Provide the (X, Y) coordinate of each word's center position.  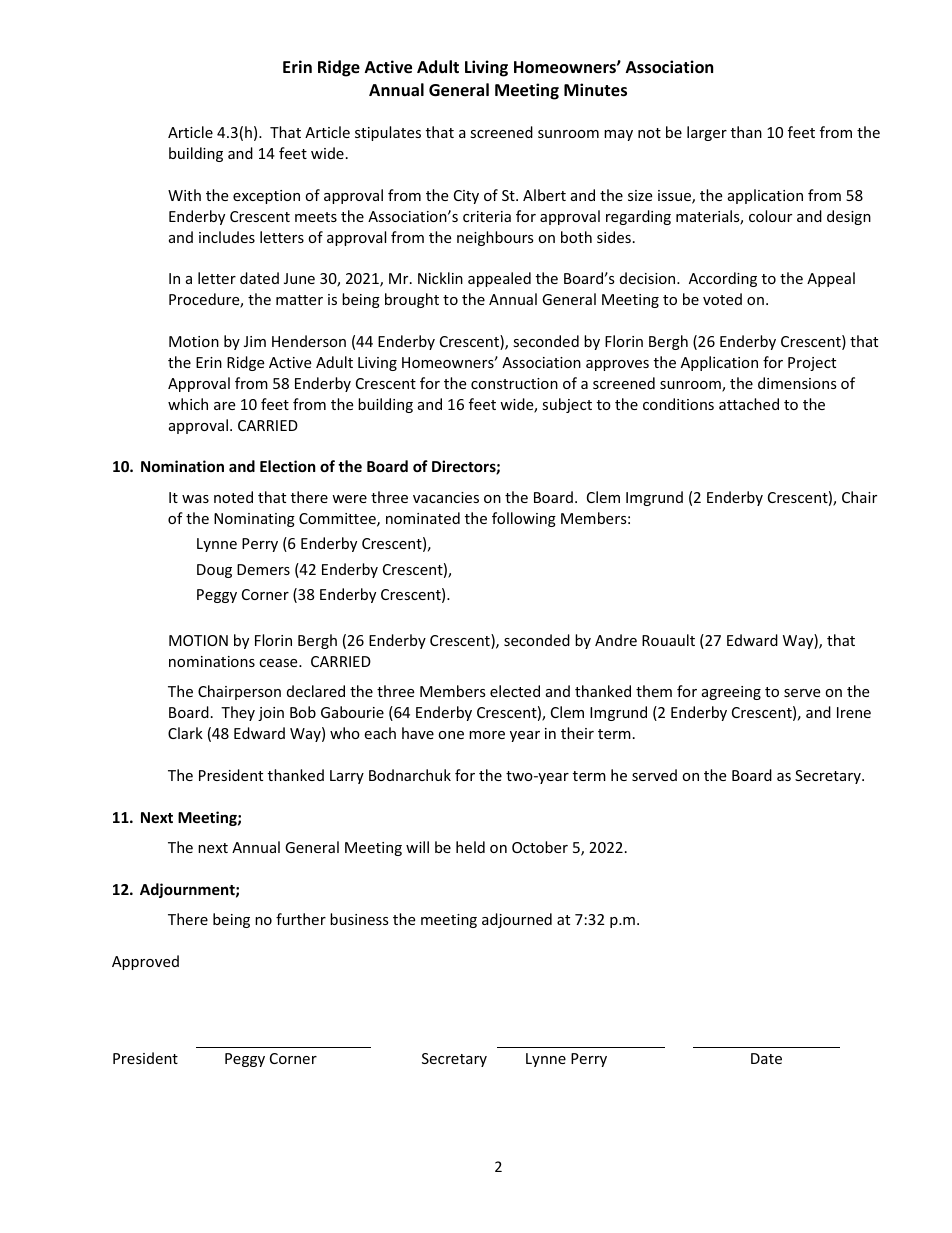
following (524, 519)
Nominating (254, 520)
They (238, 713)
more (487, 735)
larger (707, 133)
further (301, 919)
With (184, 195)
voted (722, 299)
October (540, 847)
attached (749, 404)
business (359, 919)
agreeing (731, 693)
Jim (255, 341)
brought (412, 300)
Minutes (595, 90)
